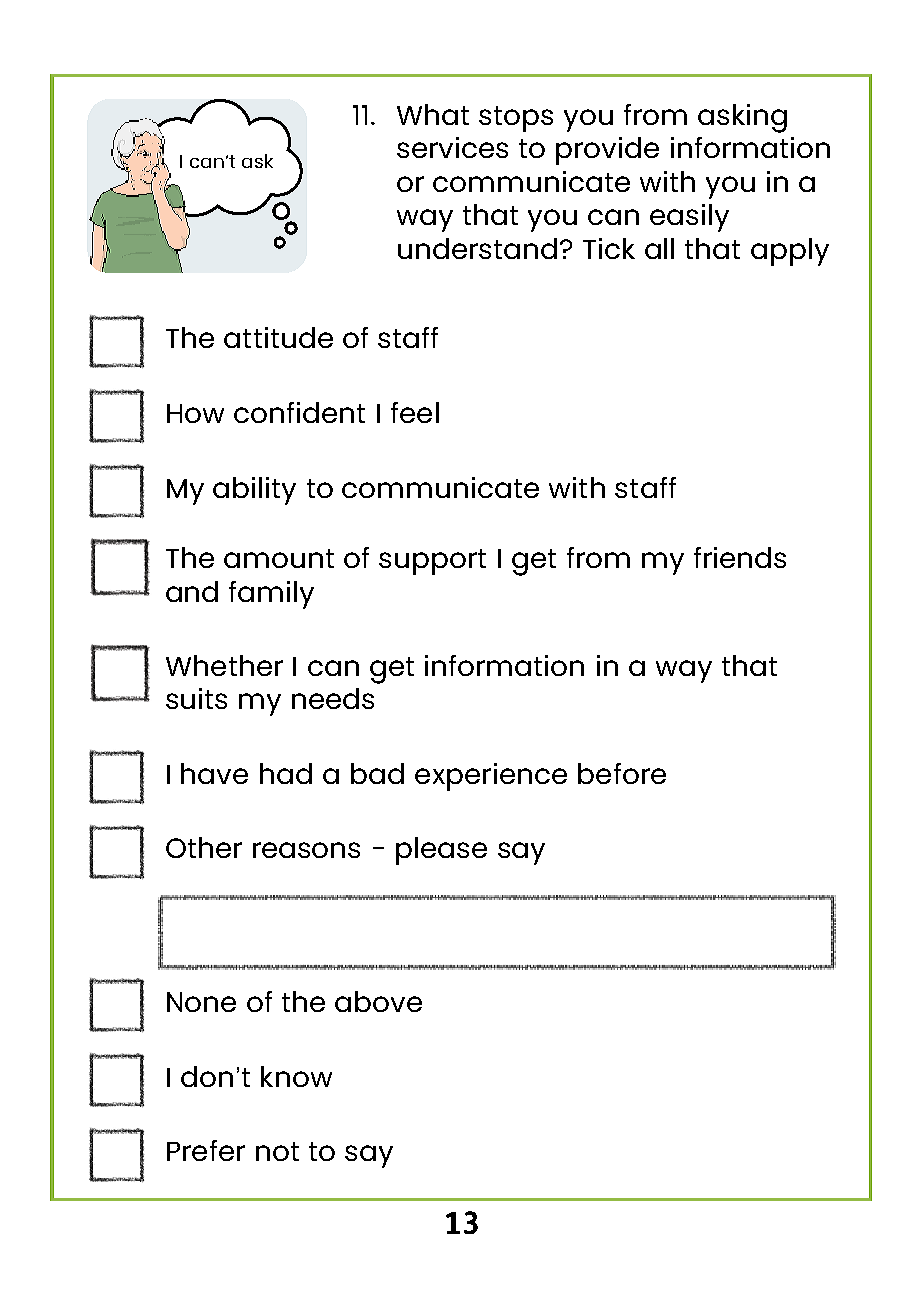 The image size is (924, 1308). What do you see at coordinates (622, 773) in the screenshot?
I see `before` at bounding box center [622, 773].
